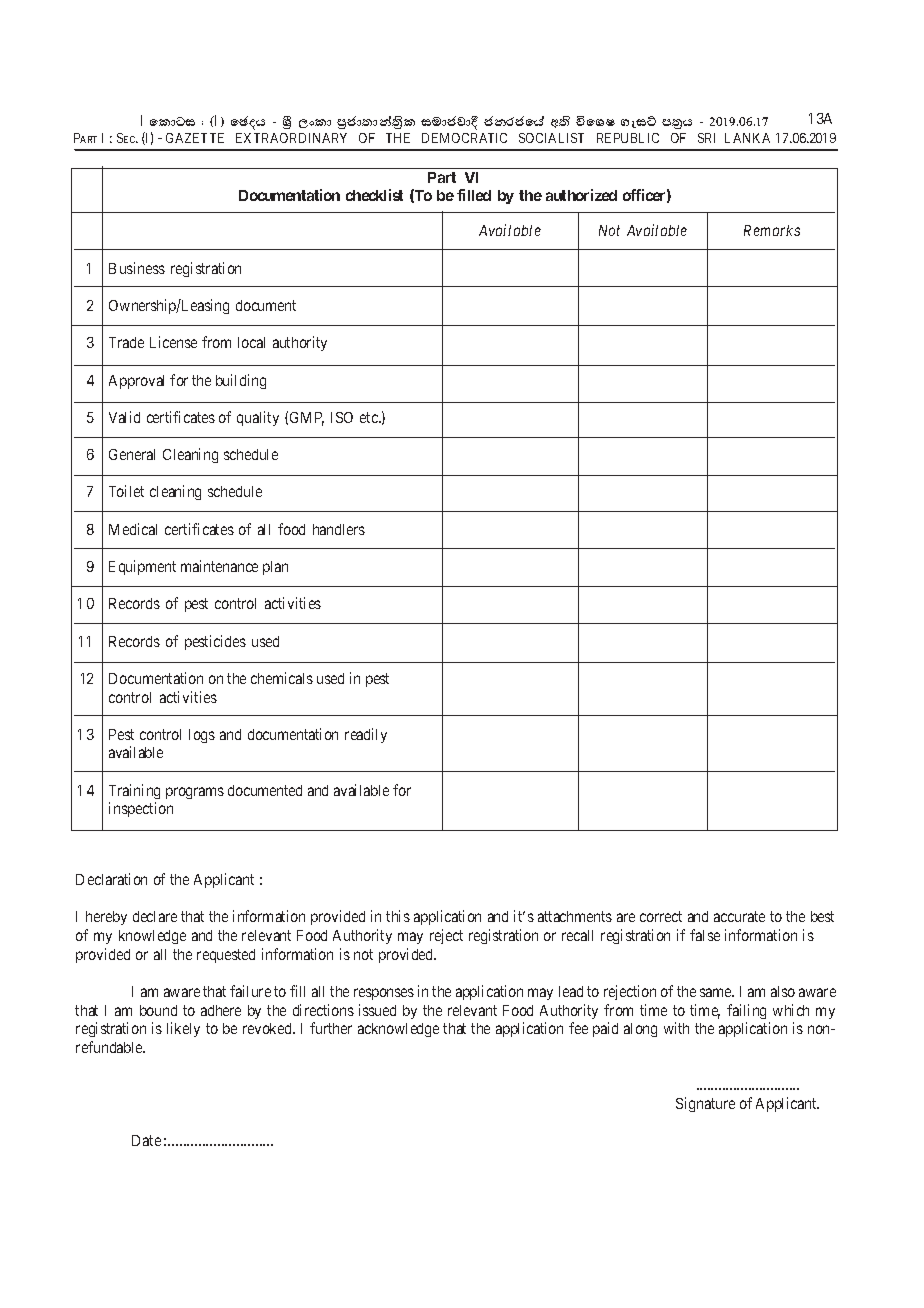 This image has height=1308, width=924. I want to click on chemicals, so click(282, 678).
